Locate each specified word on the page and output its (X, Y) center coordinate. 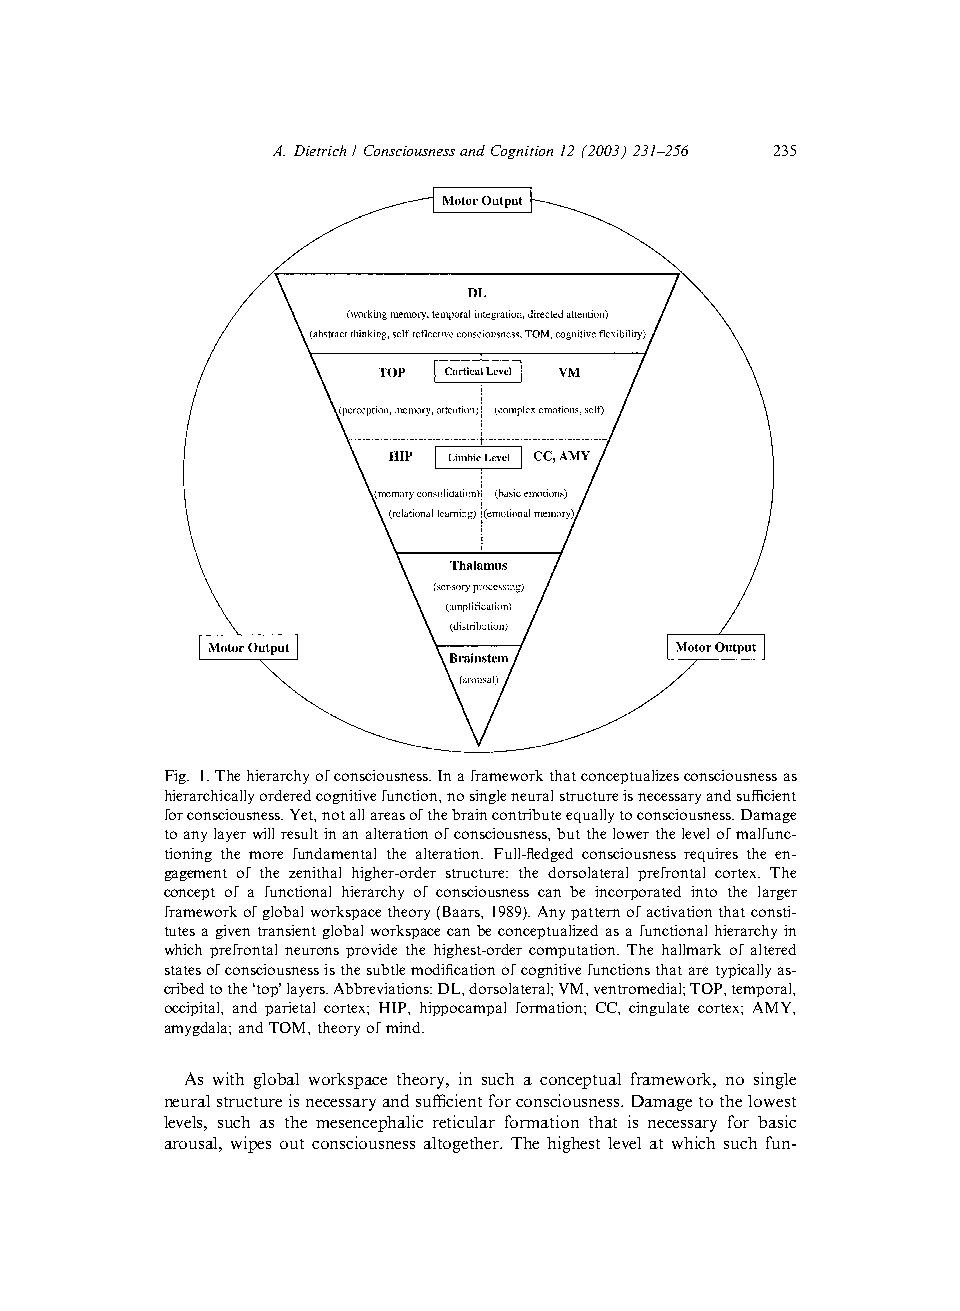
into (704, 891)
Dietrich (320, 150)
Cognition (522, 152)
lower (631, 833)
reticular (464, 1121)
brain (469, 814)
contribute (526, 814)
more (266, 855)
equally (590, 816)
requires (711, 855)
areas (388, 816)
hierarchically (209, 797)
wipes (251, 1144)
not (333, 815)
